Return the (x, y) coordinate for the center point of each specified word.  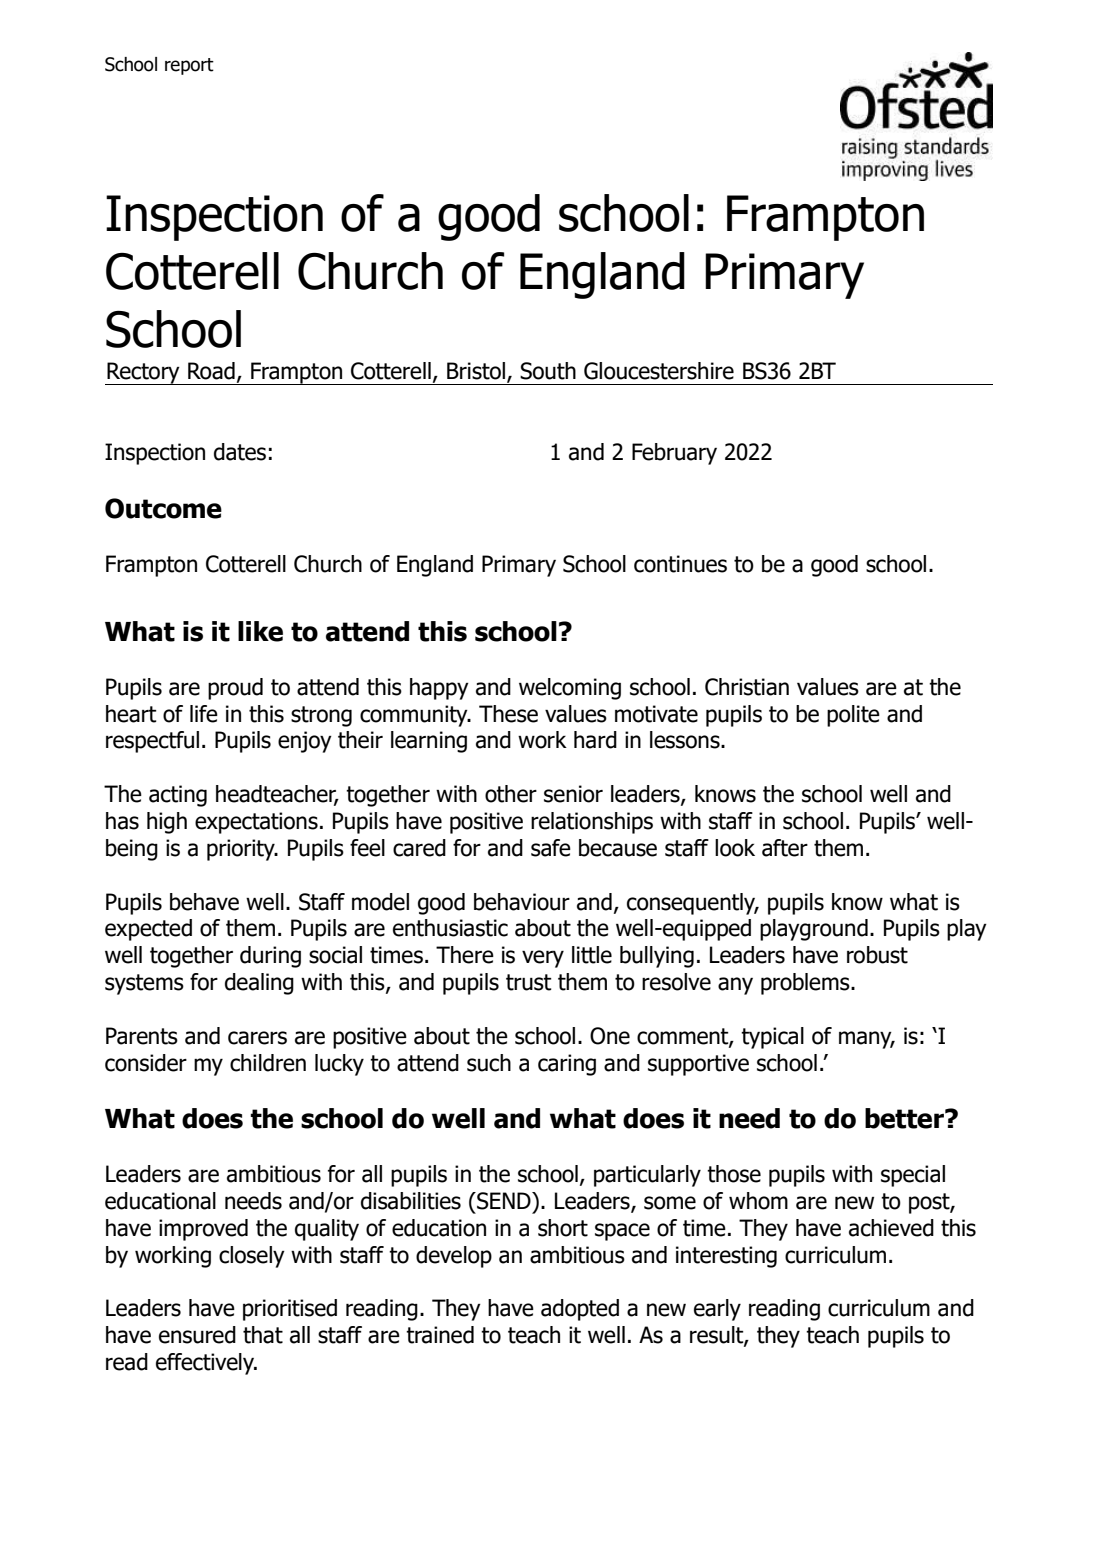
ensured (197, 1335)
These (508, 714)
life (204, 714)
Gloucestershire (659, 371)
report (189, 66)
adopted (580, 1310)
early (717, 1310)
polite (853, 716)
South (548, 371)
